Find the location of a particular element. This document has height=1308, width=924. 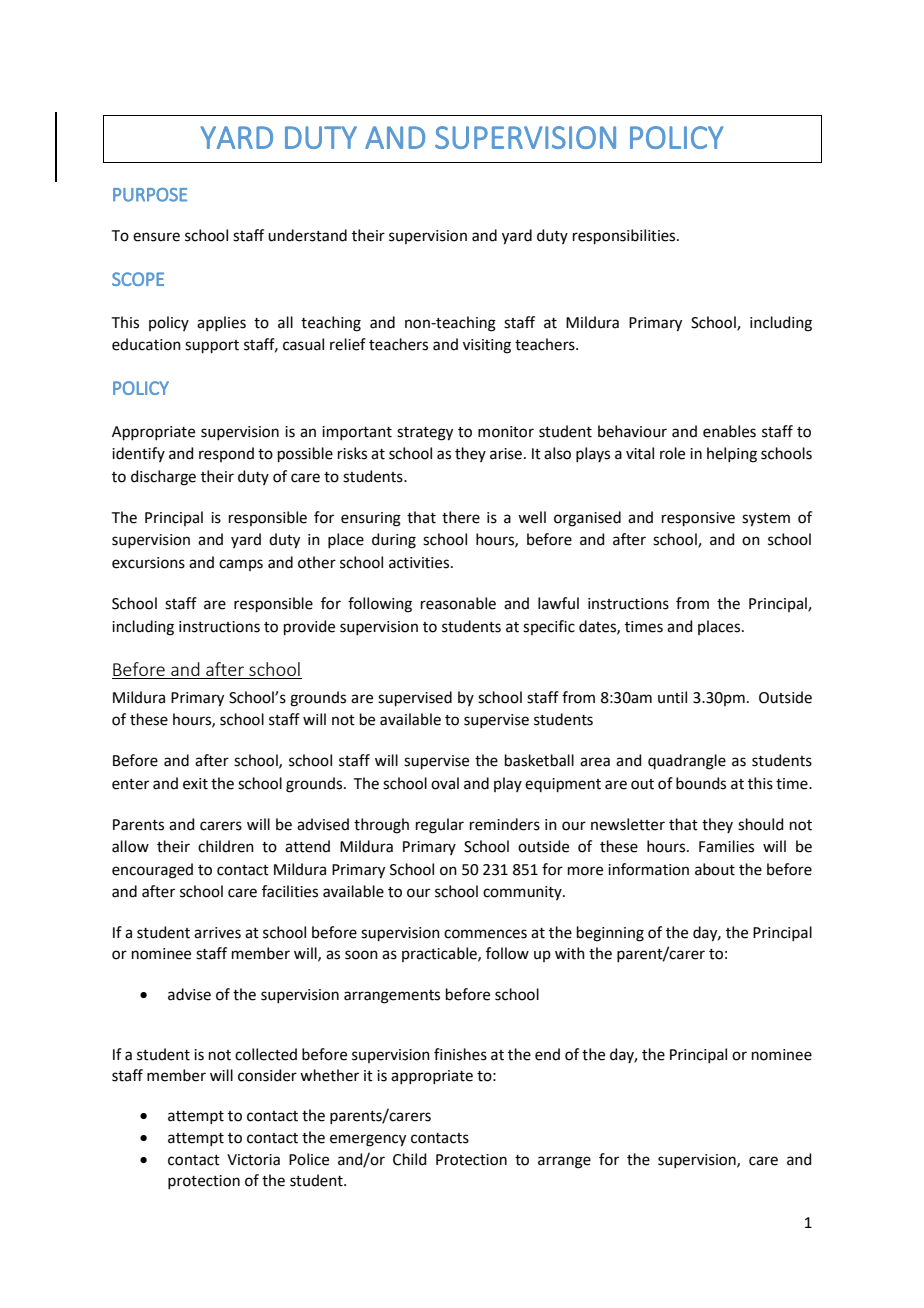

reasonable is located at coordinates (458, 603).
